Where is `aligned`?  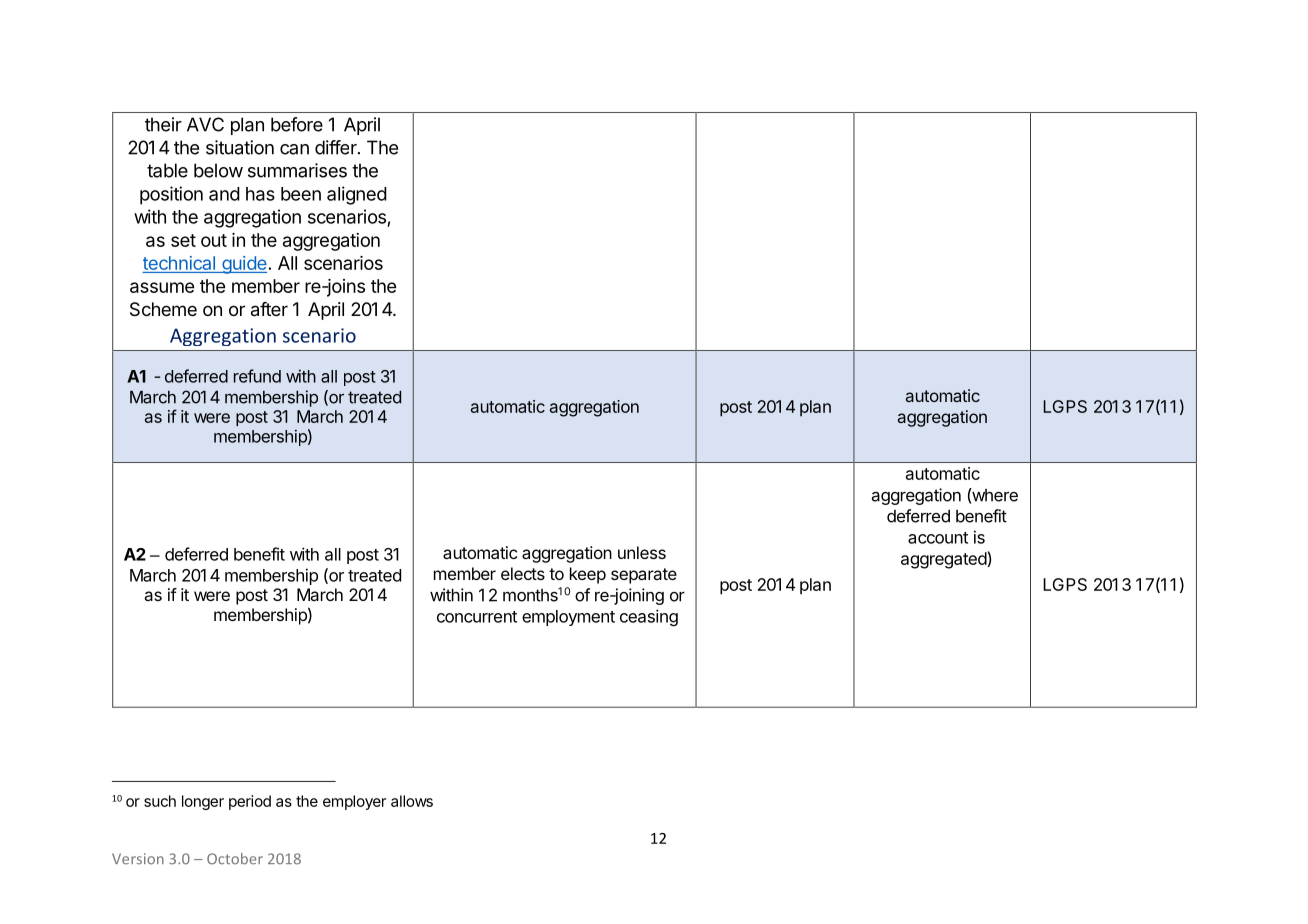 aligned is located at coordinates (357, 195).
